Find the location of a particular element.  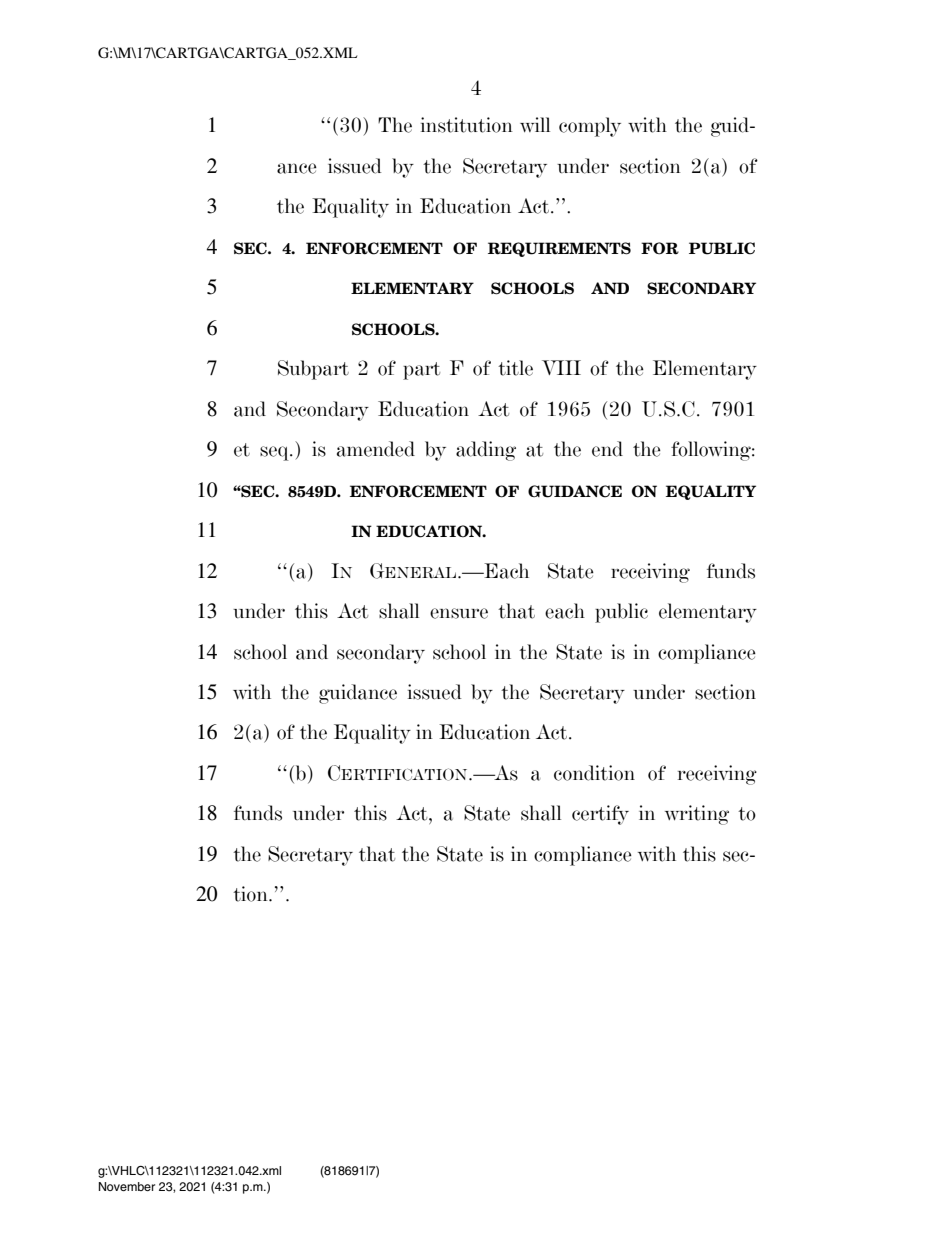

comply is located at coordinates (590, 127).
